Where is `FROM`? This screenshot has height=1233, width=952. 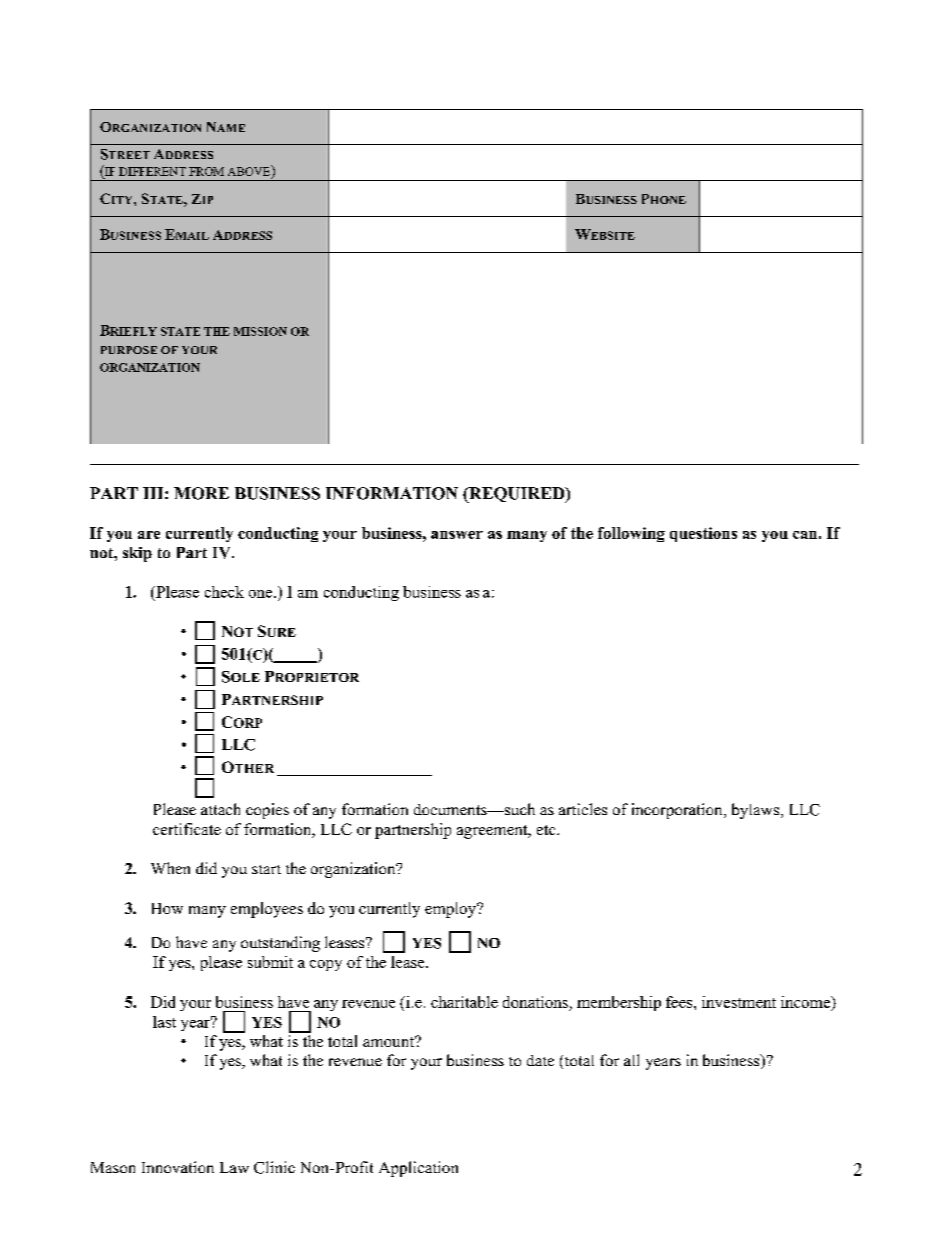 FROM is located at coordinates (206, 171).
